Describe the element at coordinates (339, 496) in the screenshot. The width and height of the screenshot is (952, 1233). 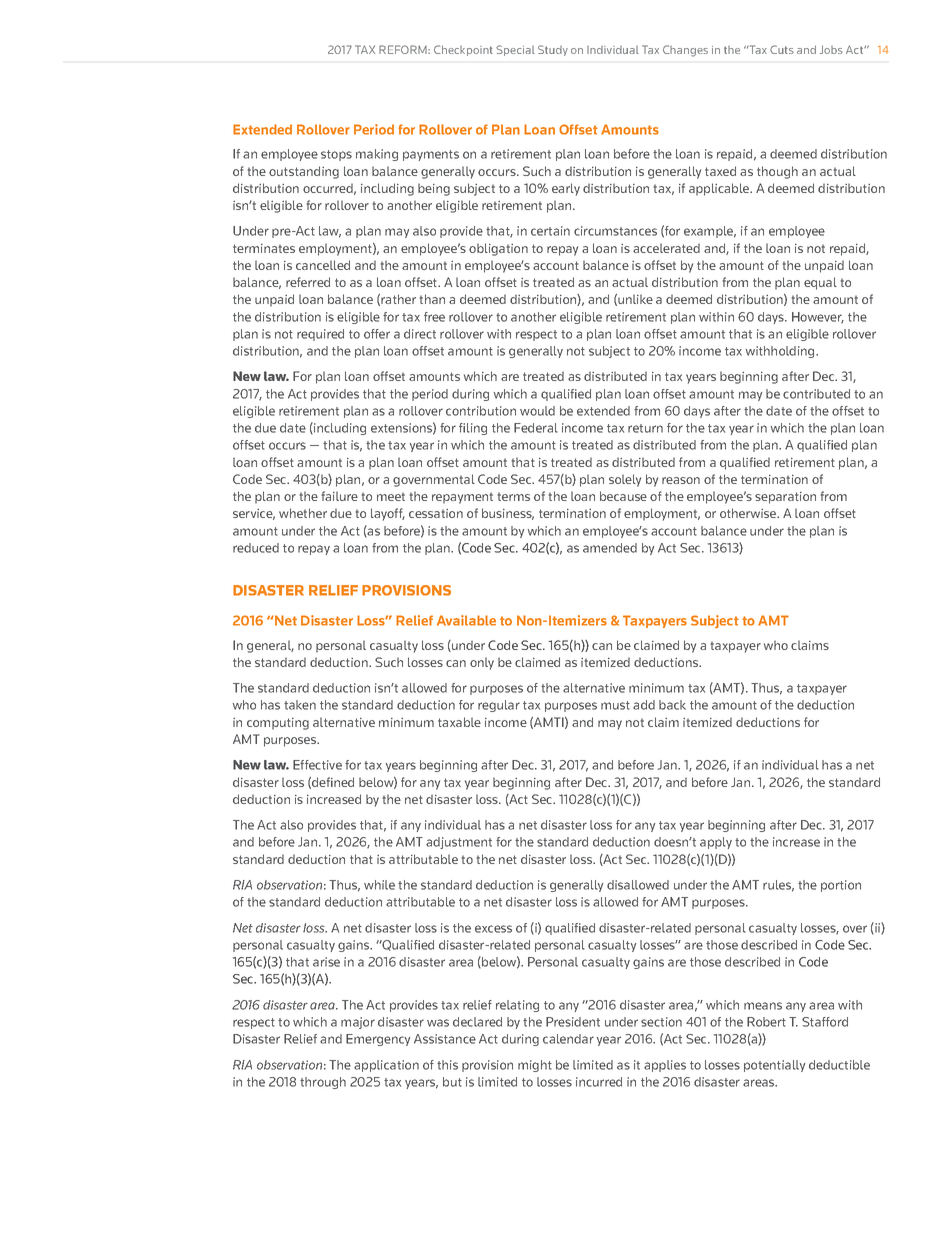
I see `failure` at that location.
